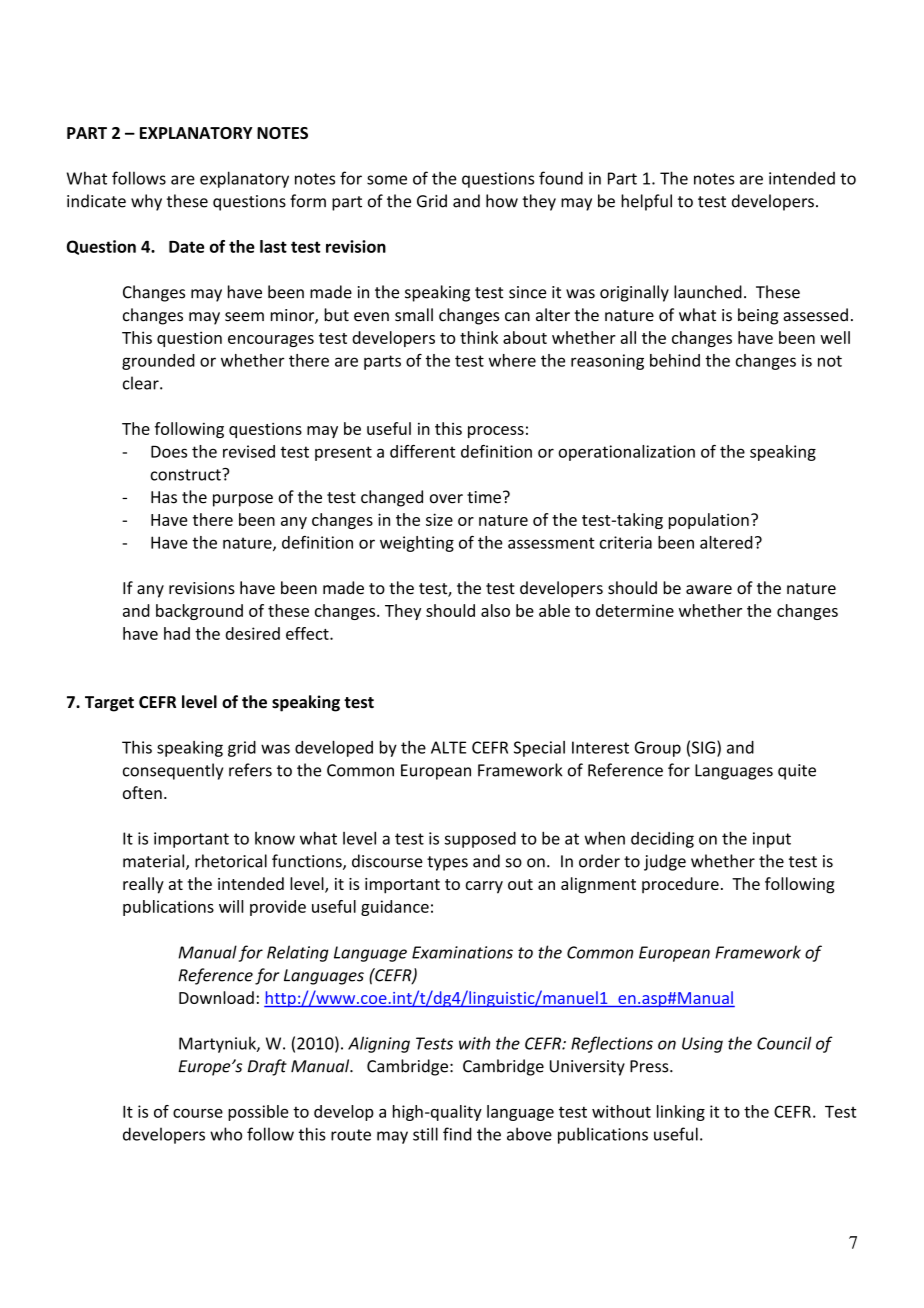 Image resolution: width=924 pixels, height=1308 pixels. What do you see at coordinates (646, 202) in the screenshot?
I see `helpful` at bounding box center [646, 202].
